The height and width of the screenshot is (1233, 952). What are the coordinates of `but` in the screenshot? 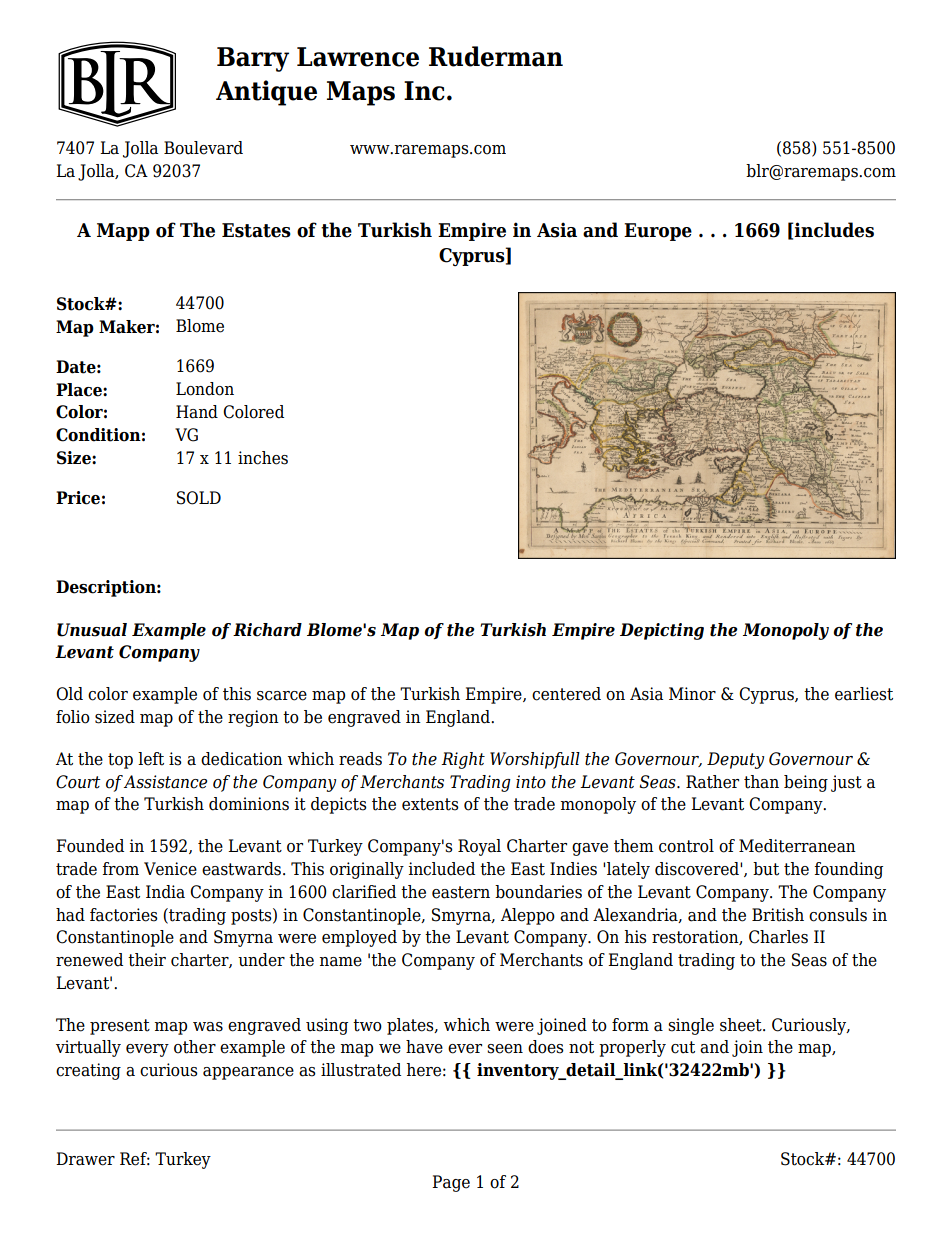 It's located at (766, 869).
